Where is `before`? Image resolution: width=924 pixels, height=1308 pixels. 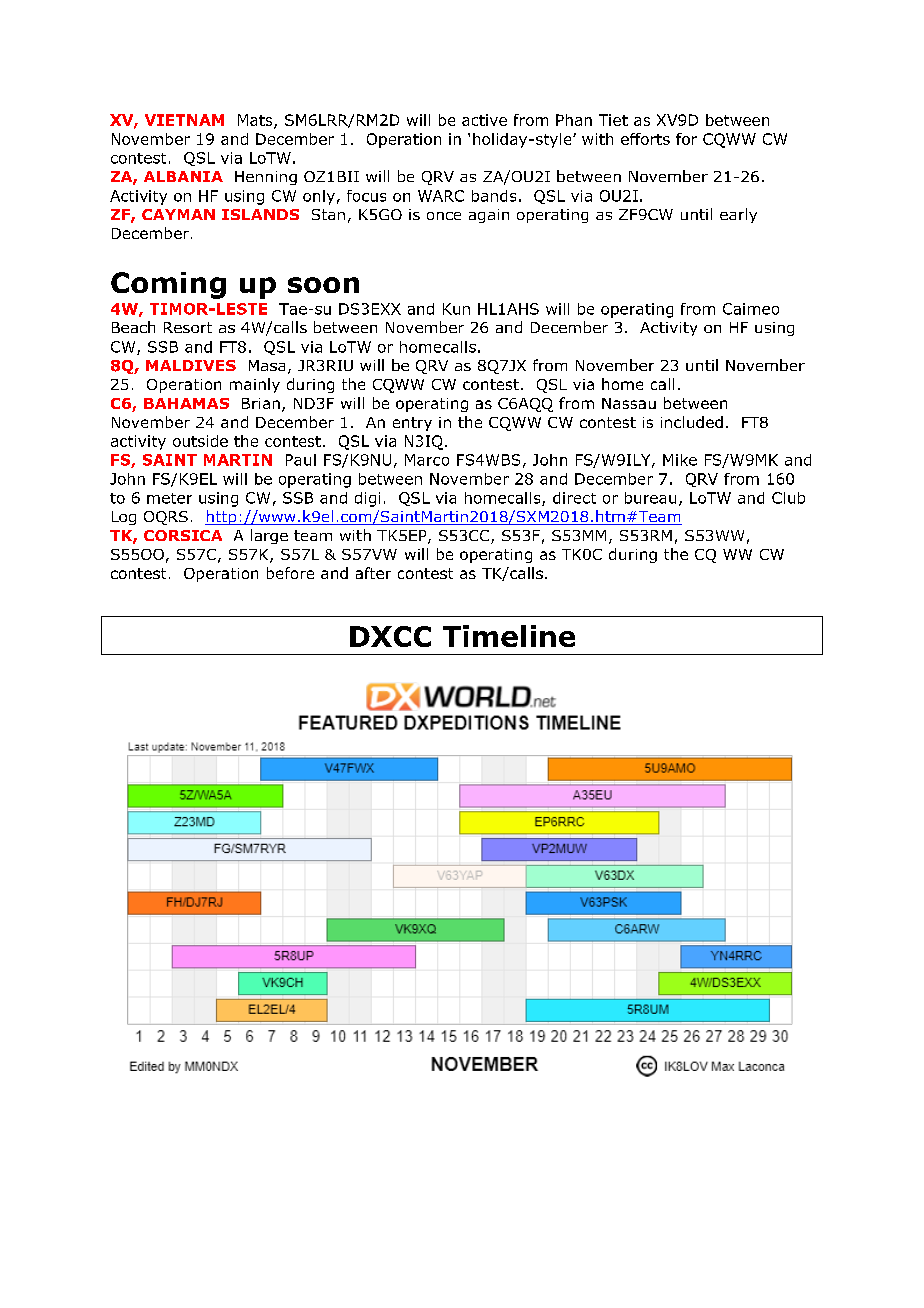
before is located at coordinates (290, 573).
